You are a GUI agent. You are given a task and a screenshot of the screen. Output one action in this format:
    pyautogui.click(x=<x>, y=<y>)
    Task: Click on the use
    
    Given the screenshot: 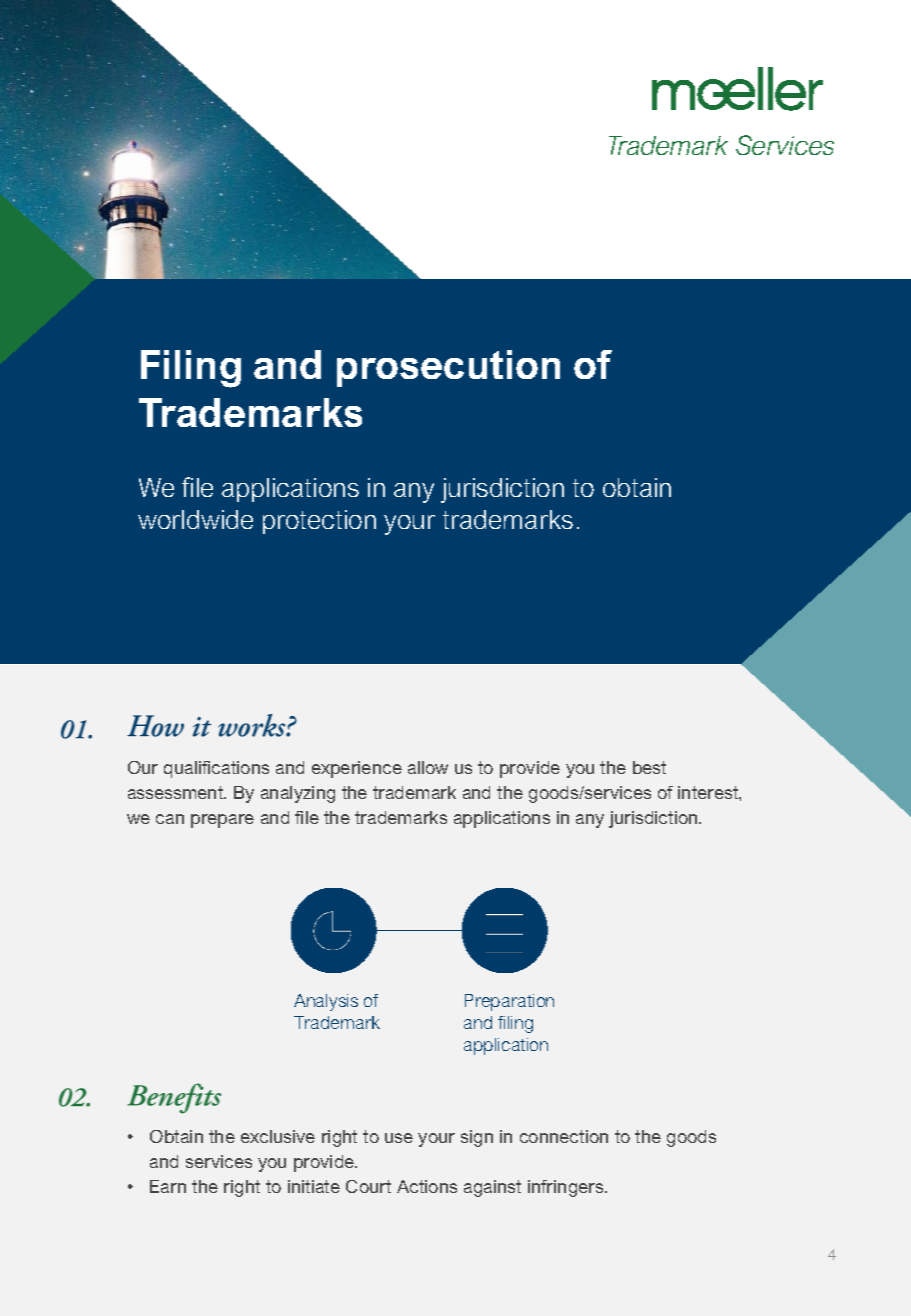 What is the action you would take?
    pyautogui.click(x=399, y=1138)
